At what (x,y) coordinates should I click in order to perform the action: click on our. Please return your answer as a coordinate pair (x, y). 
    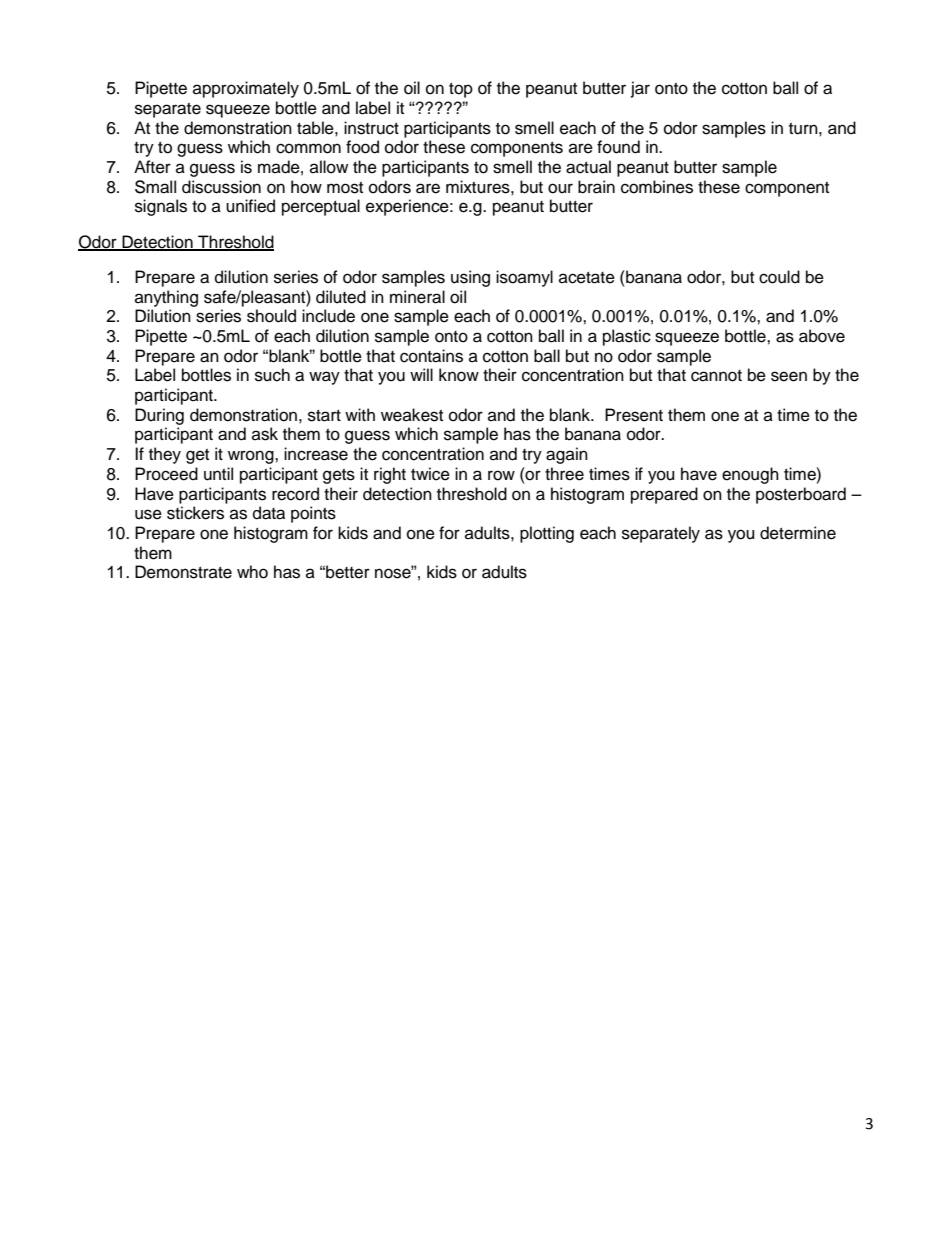
    Looking at the image, I should click on (560, 188).
